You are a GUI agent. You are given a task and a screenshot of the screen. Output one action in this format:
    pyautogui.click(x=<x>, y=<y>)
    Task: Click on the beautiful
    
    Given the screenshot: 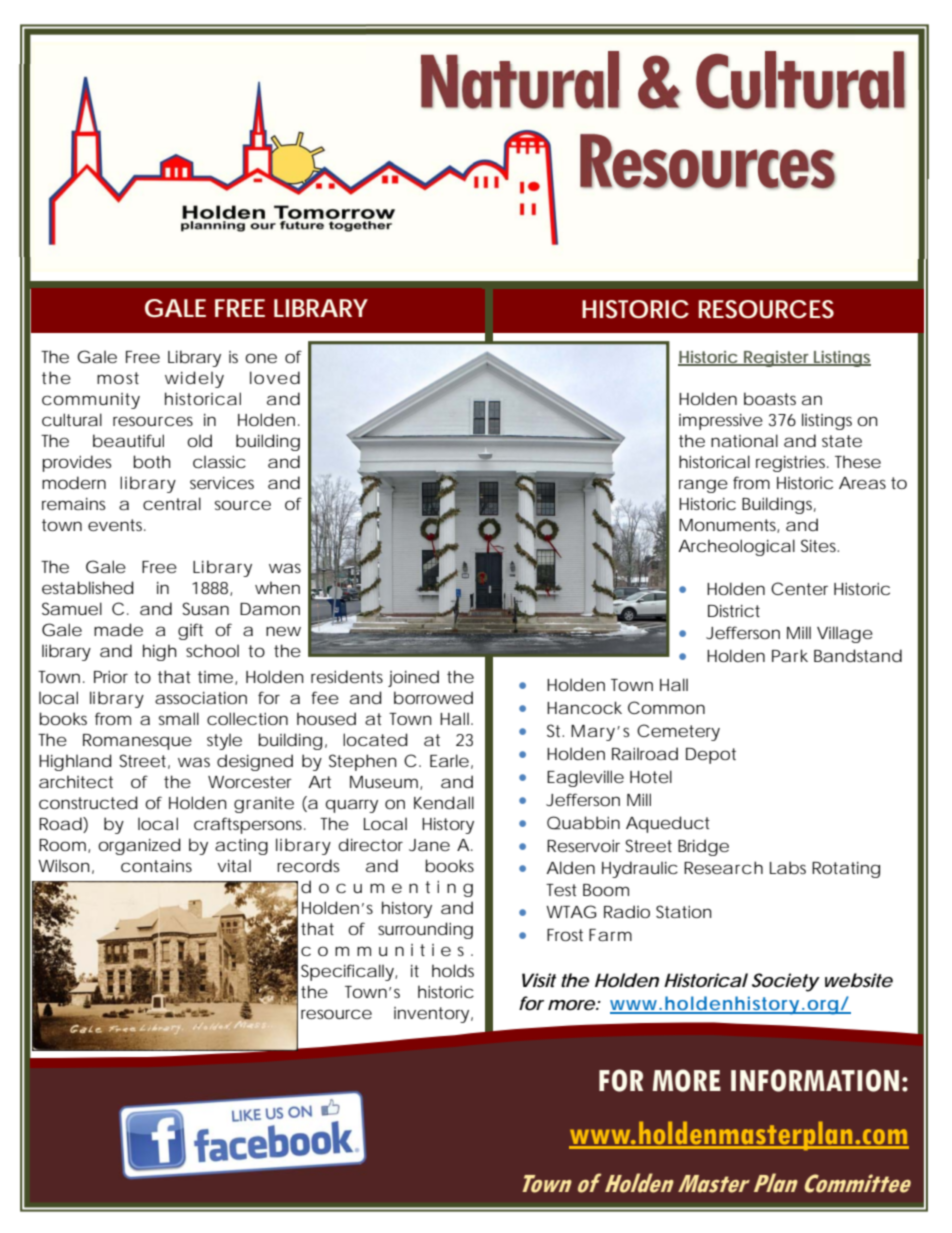 What is the action you would take?
    pyautogui.click(x=128, y=440)
